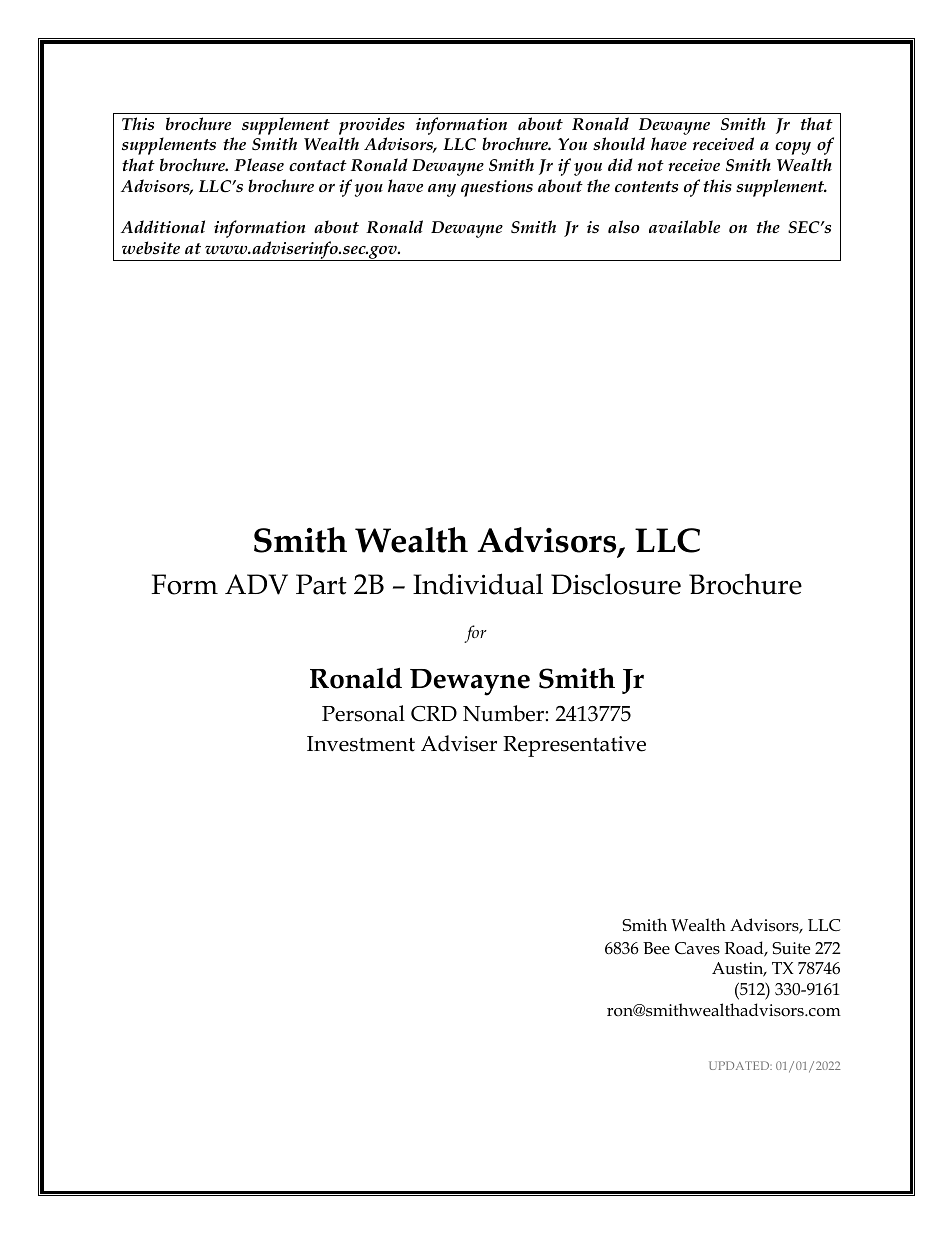 The height and width of the image is (1233, 952). Describe the element at coordinates (361, 744) in the image. I see `Investment` at that location.
